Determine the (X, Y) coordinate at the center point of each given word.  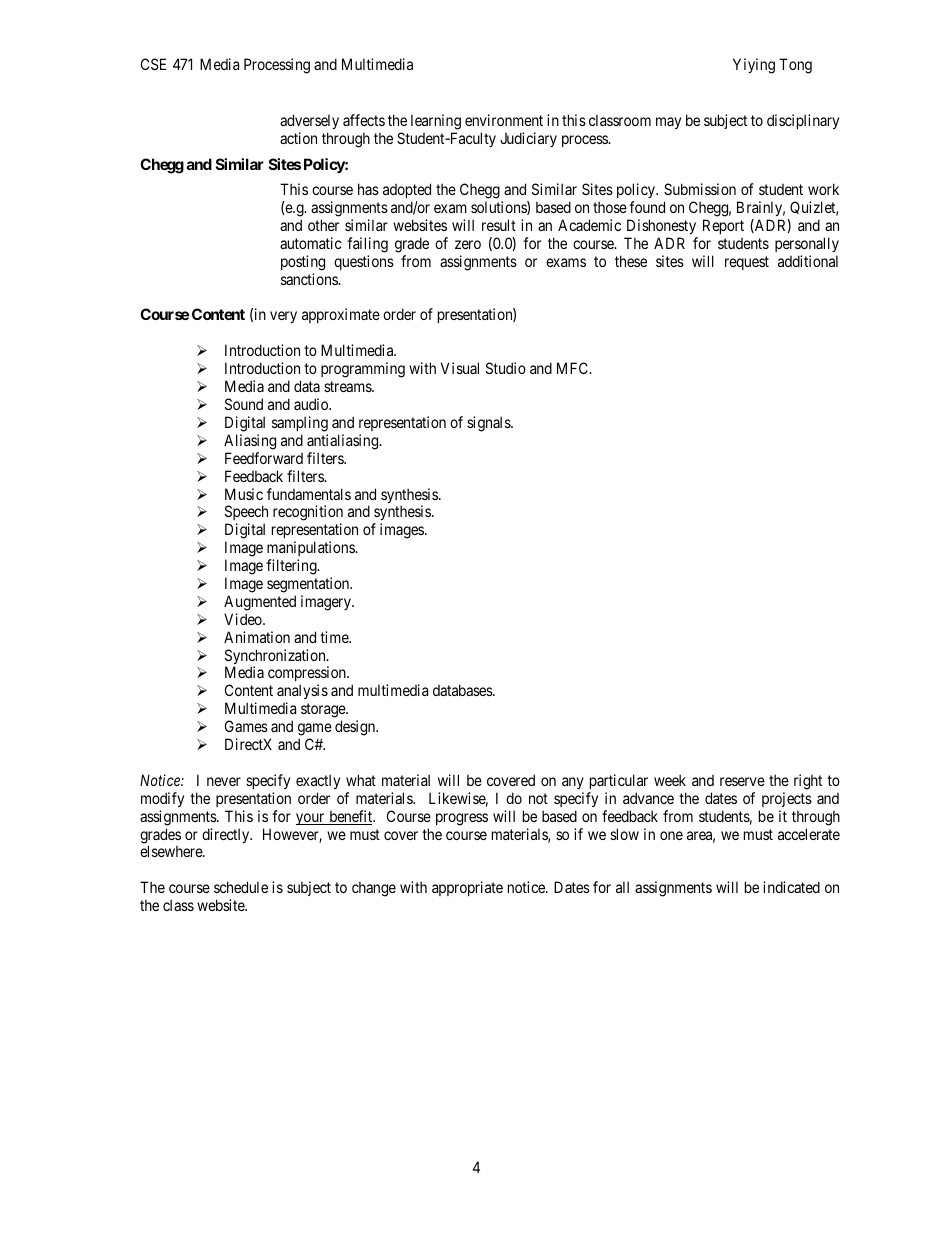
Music (244, 494)
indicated (791, 887)
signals (489, 424)
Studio (506, 368)
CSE (153, 64)
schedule (241, 887)
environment (504, 120)
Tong (795, 66)
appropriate (467, 888)
